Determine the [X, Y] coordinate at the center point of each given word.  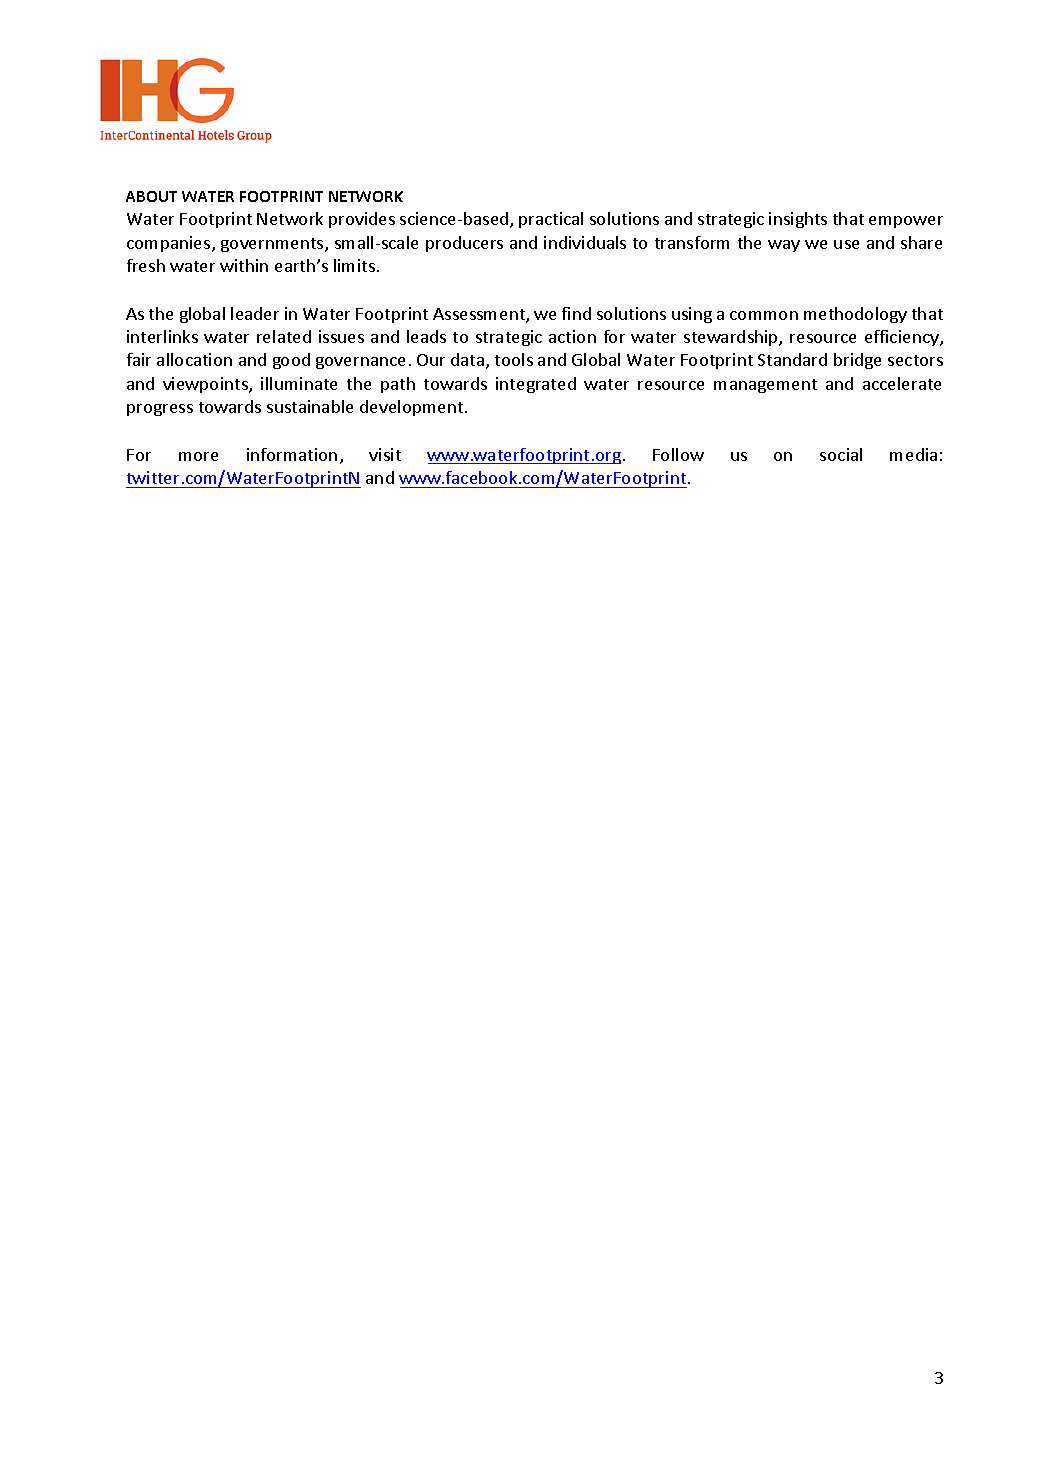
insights [798, 220]
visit [385, 454]
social [841, 454]
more [198, 456]
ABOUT [151, 196]
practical [551, 220]
